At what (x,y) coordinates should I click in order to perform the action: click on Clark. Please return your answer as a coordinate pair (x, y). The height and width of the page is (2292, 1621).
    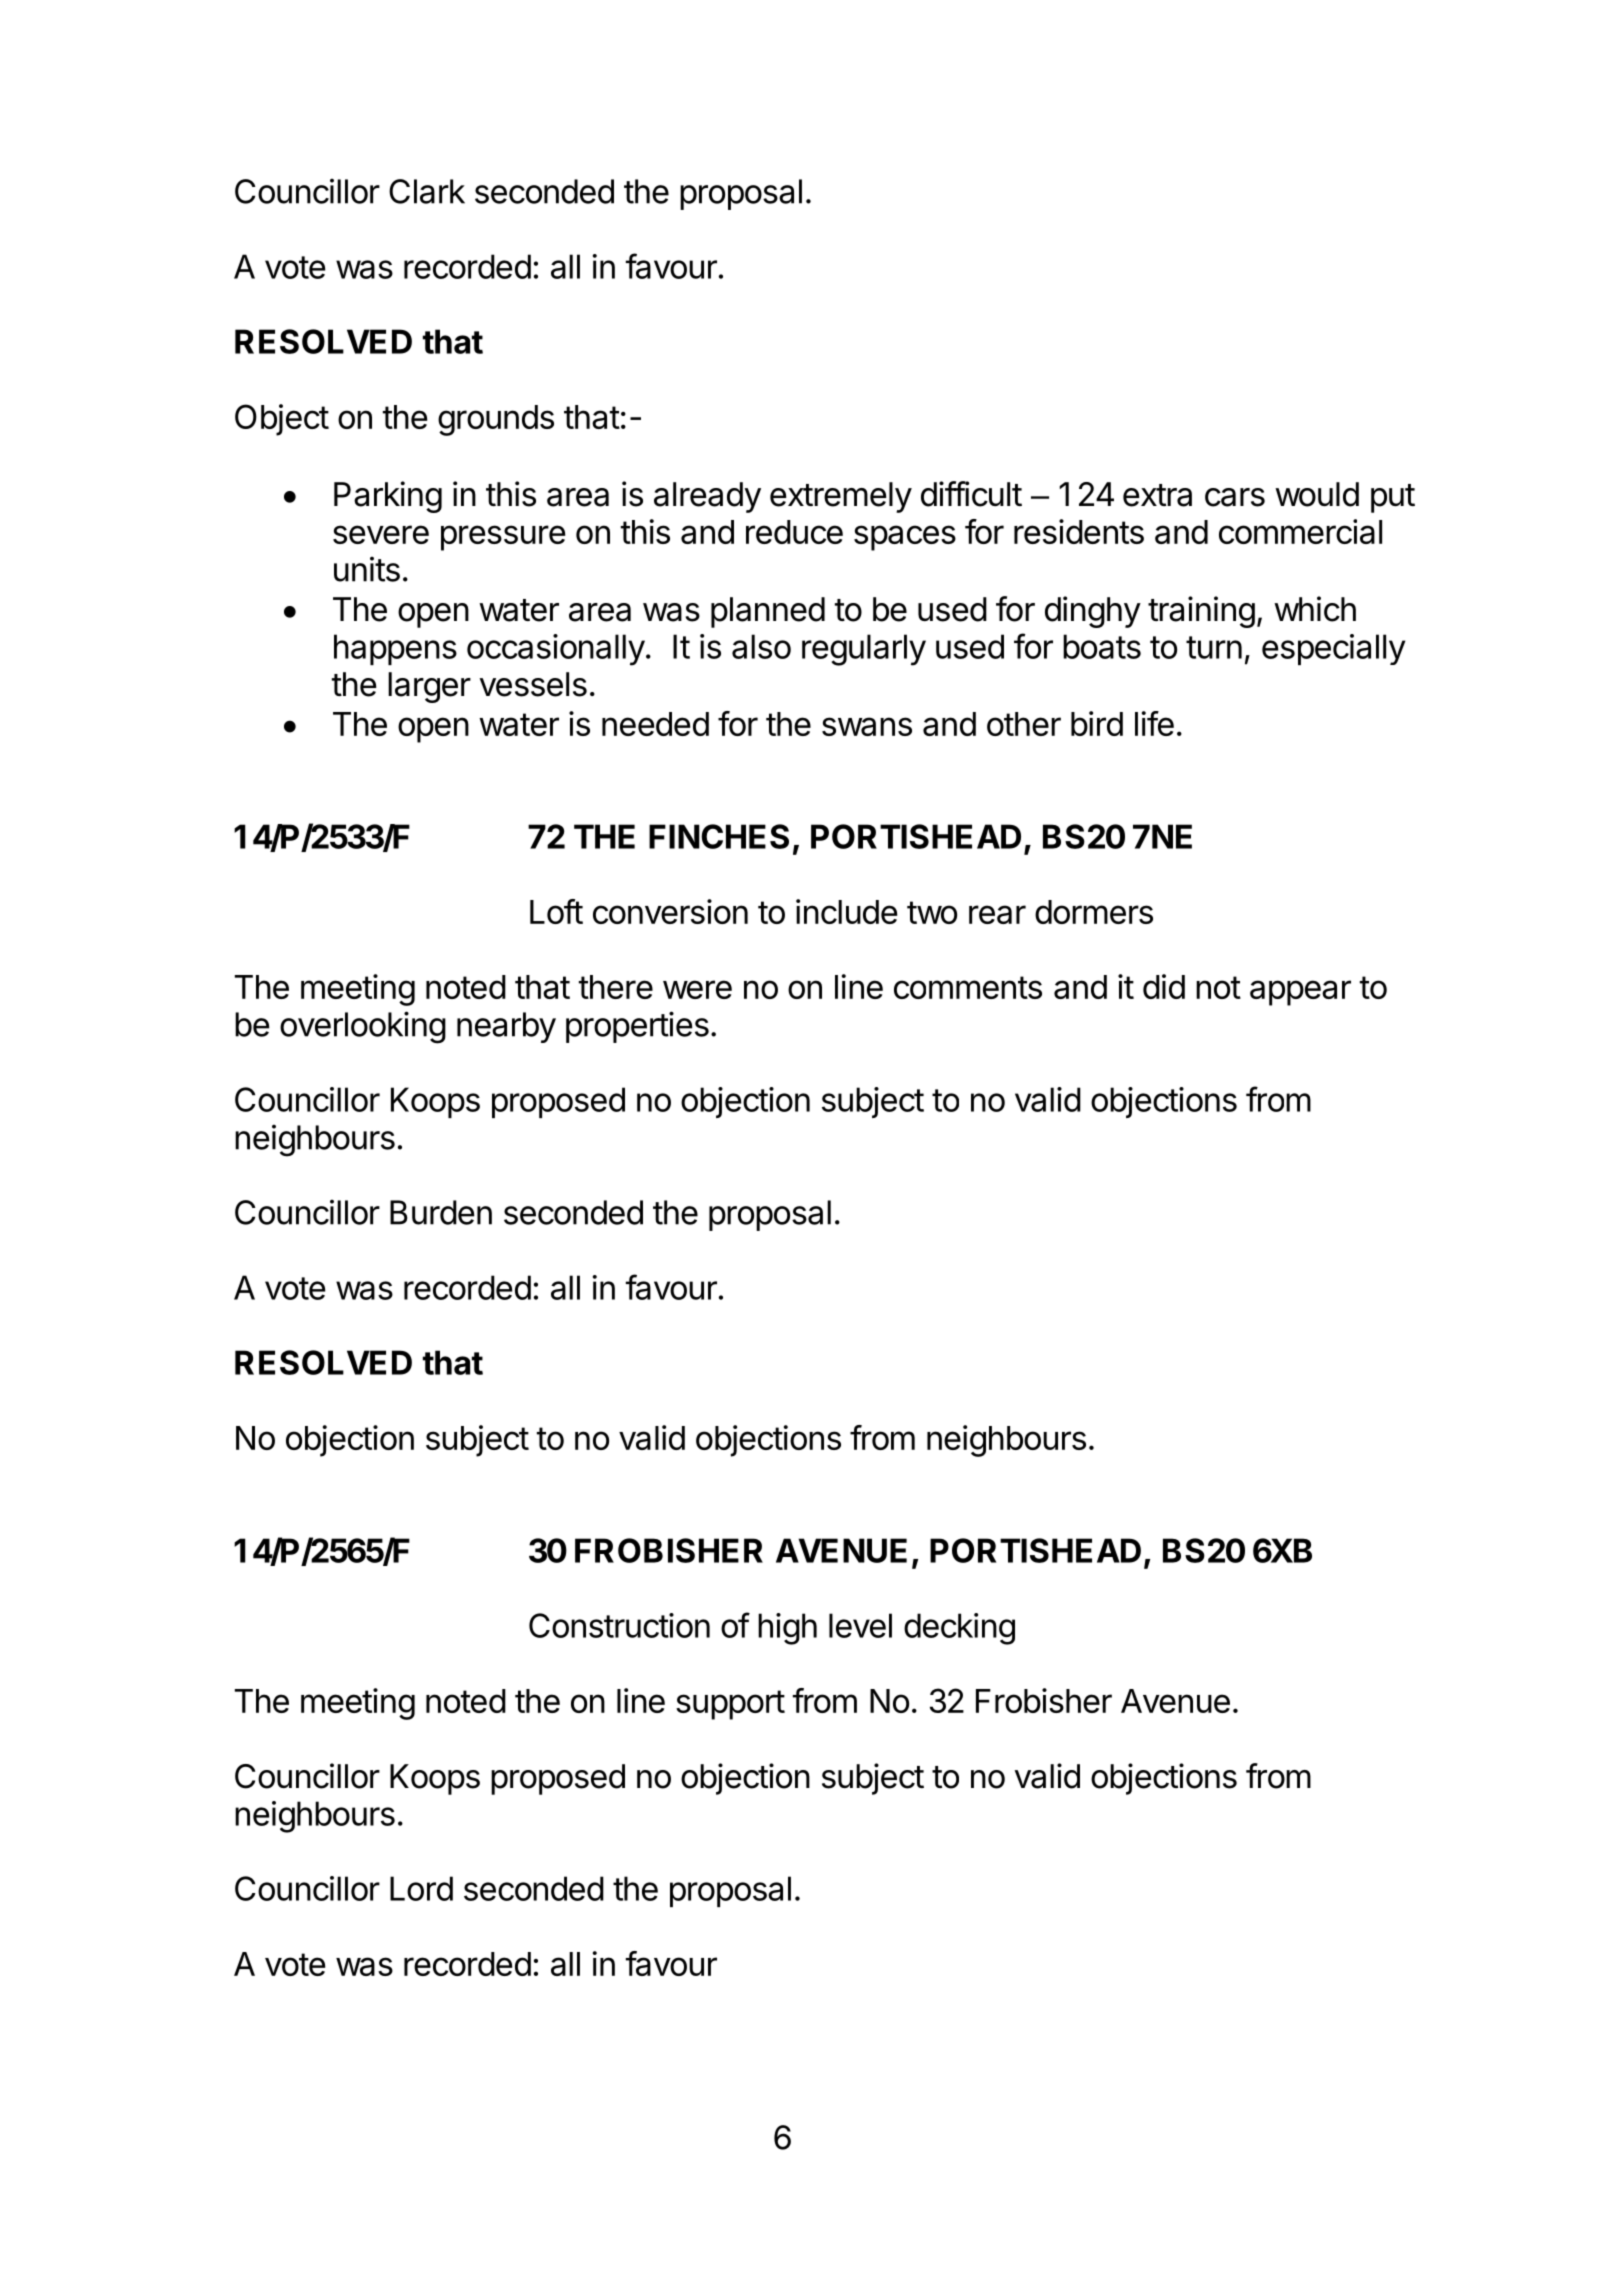
    Looking at the image, I should click on (427, 191).
